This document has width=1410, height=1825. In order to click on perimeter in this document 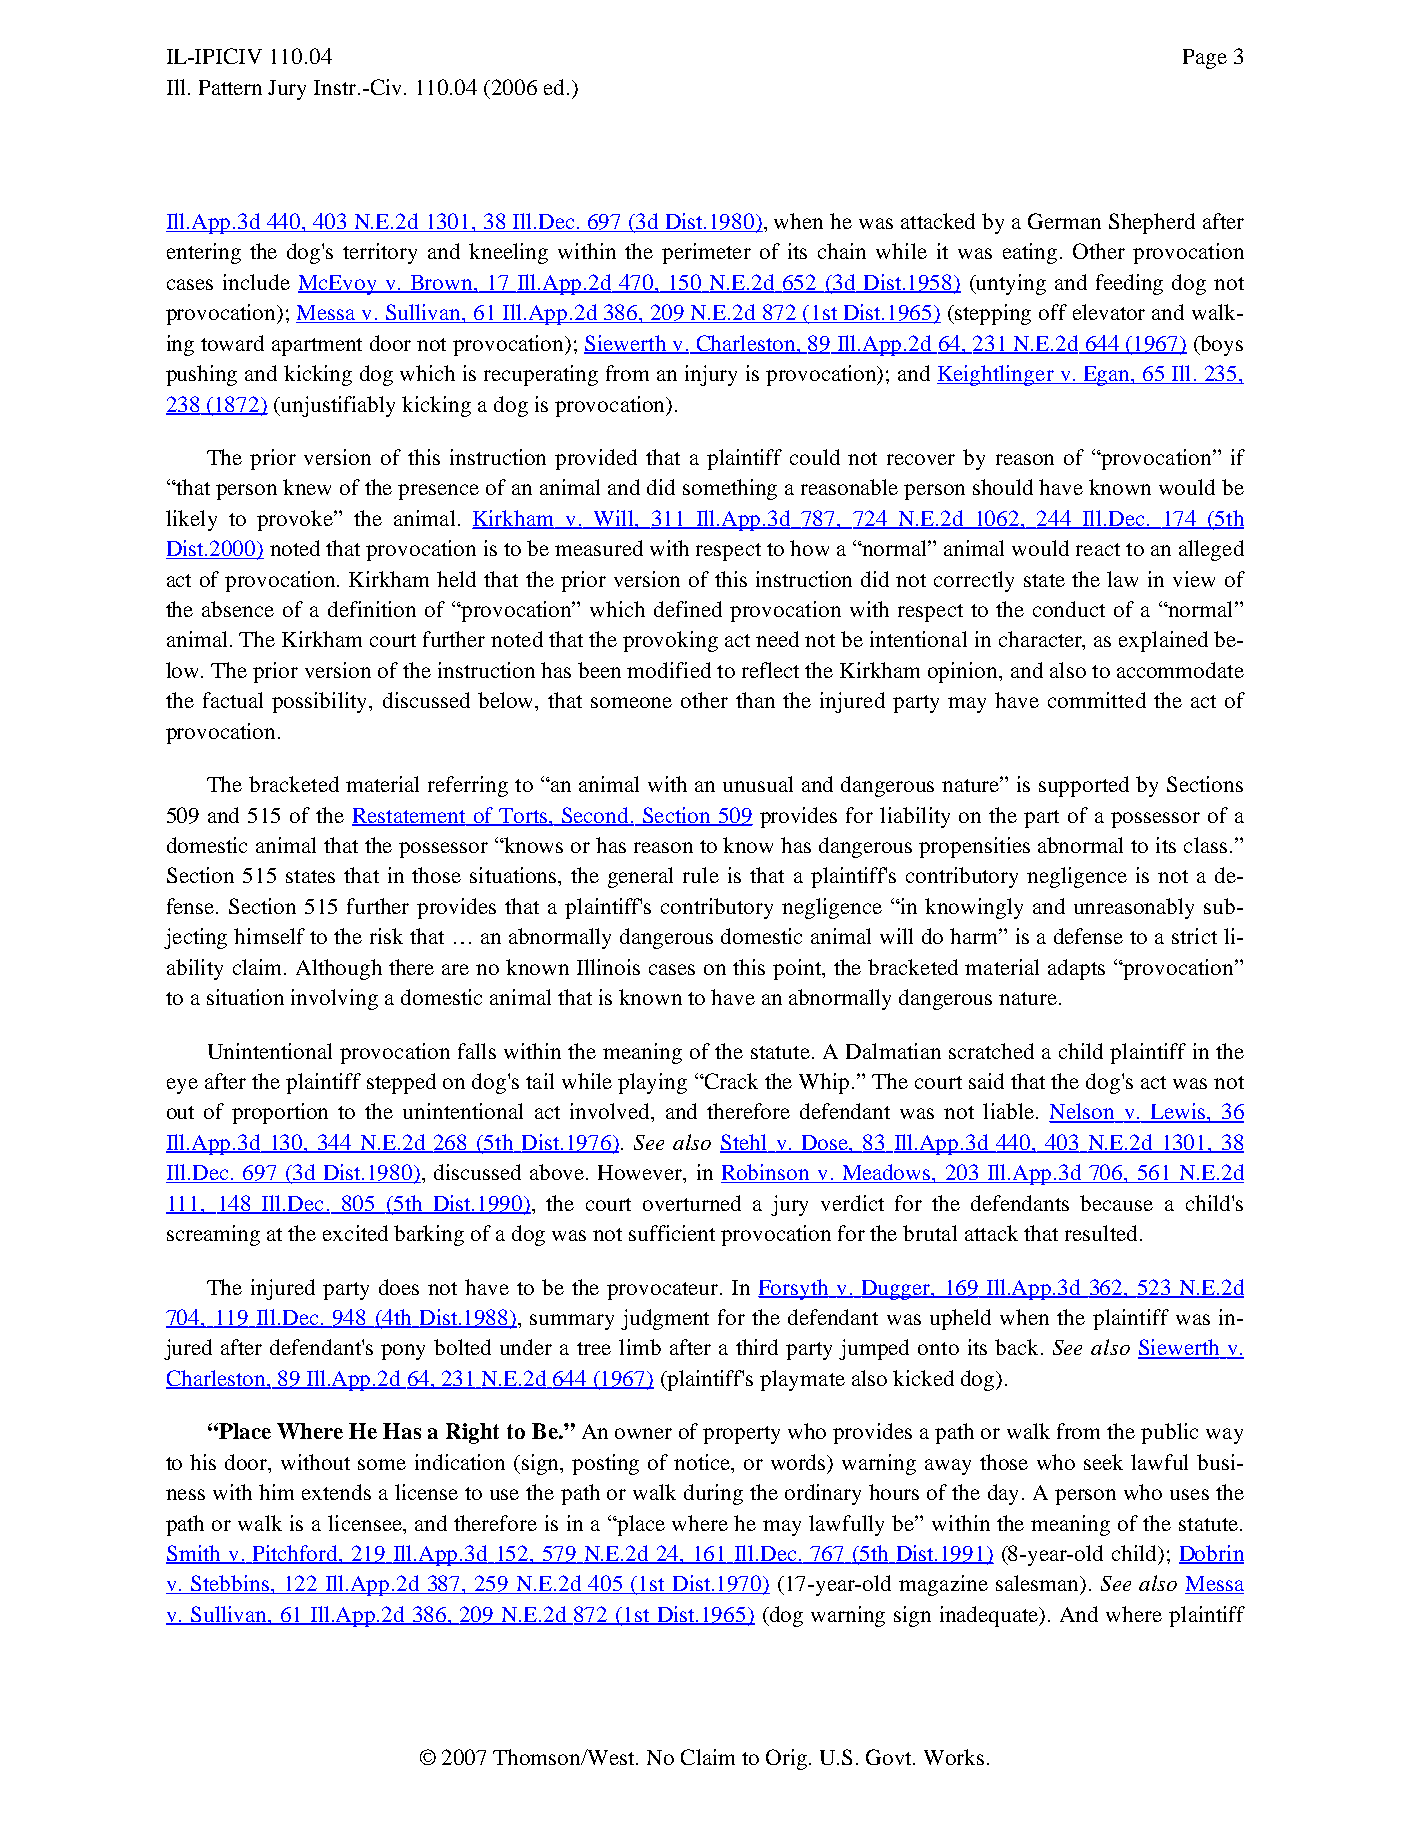, I will do `click(706, 253)`.
